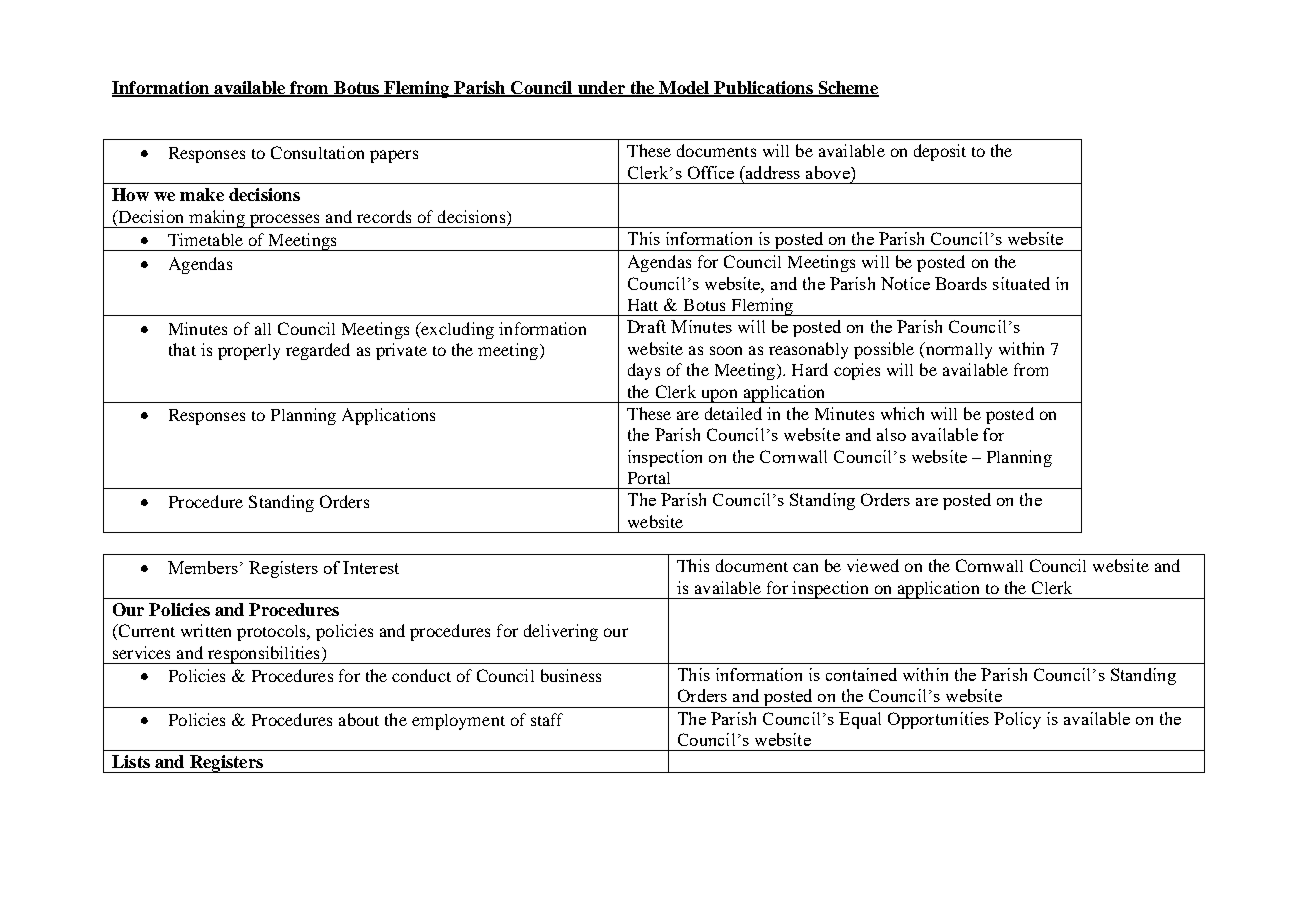  Describe the element at coordinates (131, 761) in the screenshot. I see `Lists` at that location.
